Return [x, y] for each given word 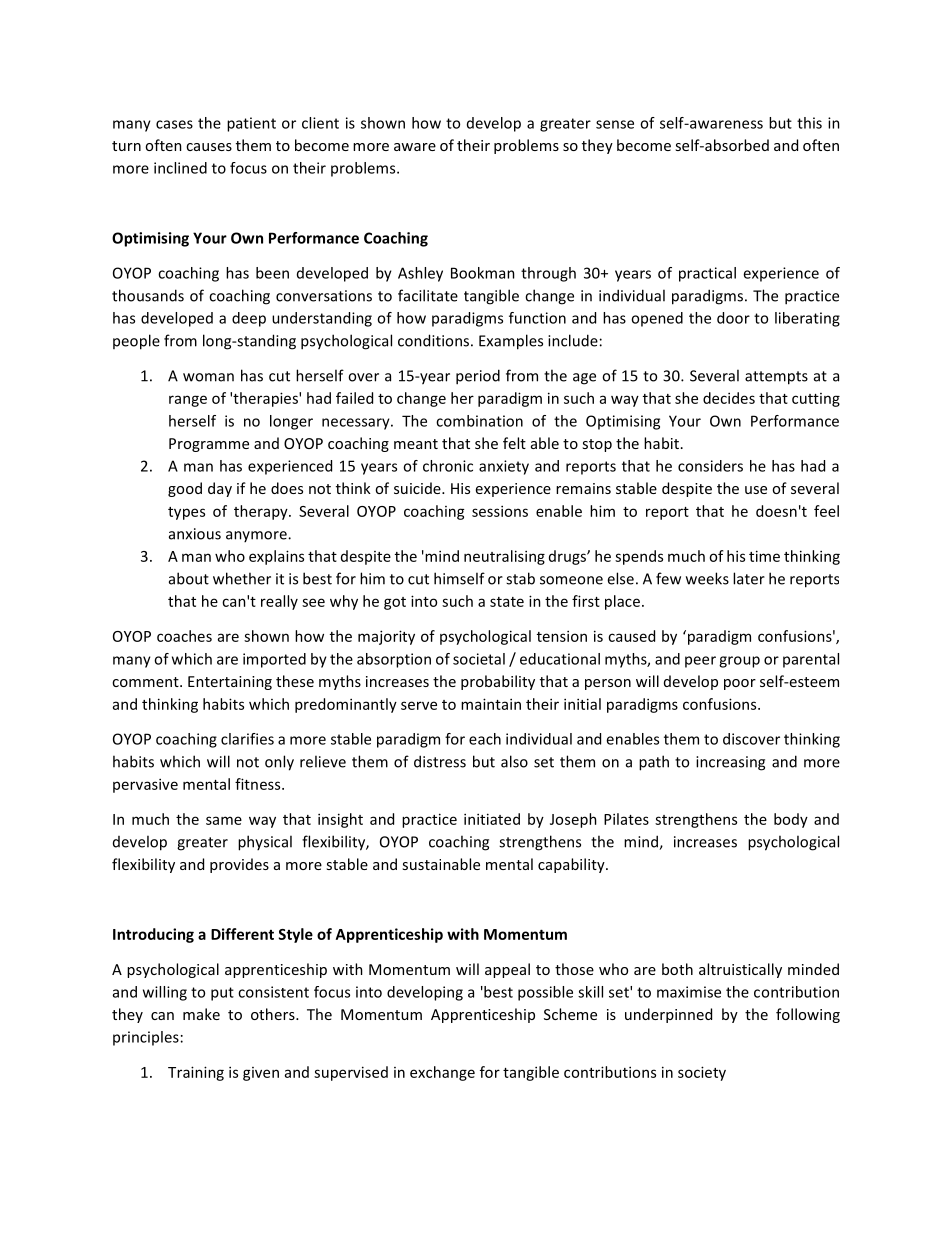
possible [545, 993]
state [507, 602]
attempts [776, 378]
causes [209, 147]
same [224, 820]
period [478, 377]
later [749, 578]
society [702, 1073]
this [809, 123]
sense [615, 124]
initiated [492, 819]
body [791, 820]
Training [196, 1073]
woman [208, 377]
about [189, 578]
